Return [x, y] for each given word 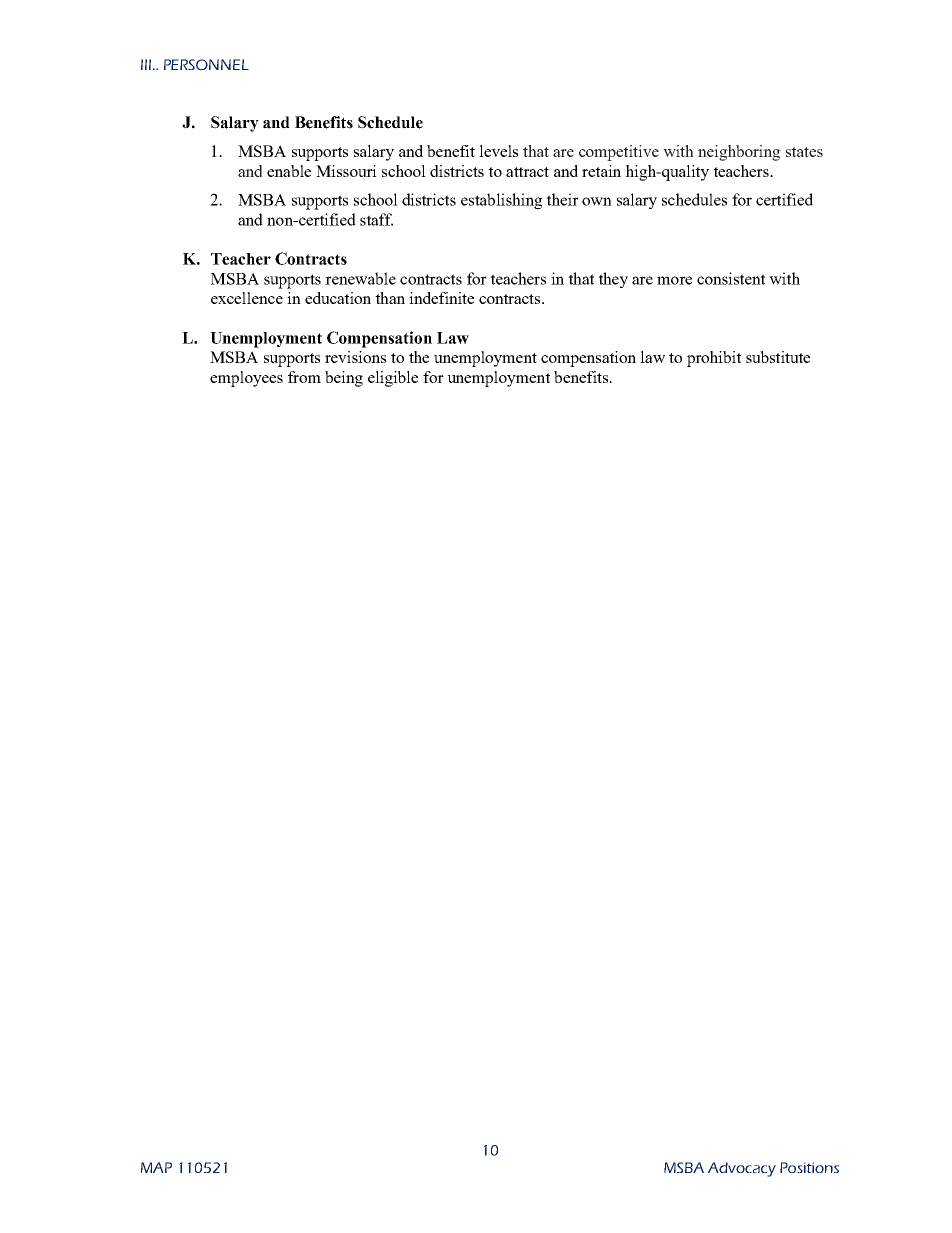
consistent [731, 278]
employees [246, 379]
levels [498, 151]
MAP [156, 1167]
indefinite [441, 298]
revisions [355, 357]
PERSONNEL [206, 64]
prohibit [714, 359]
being [344, 379]
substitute [778, 357]
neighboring [739, 153]
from [304, 377]
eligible [393, 379]
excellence [247, 298]
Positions [809, 1167]
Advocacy [742, 1169]
